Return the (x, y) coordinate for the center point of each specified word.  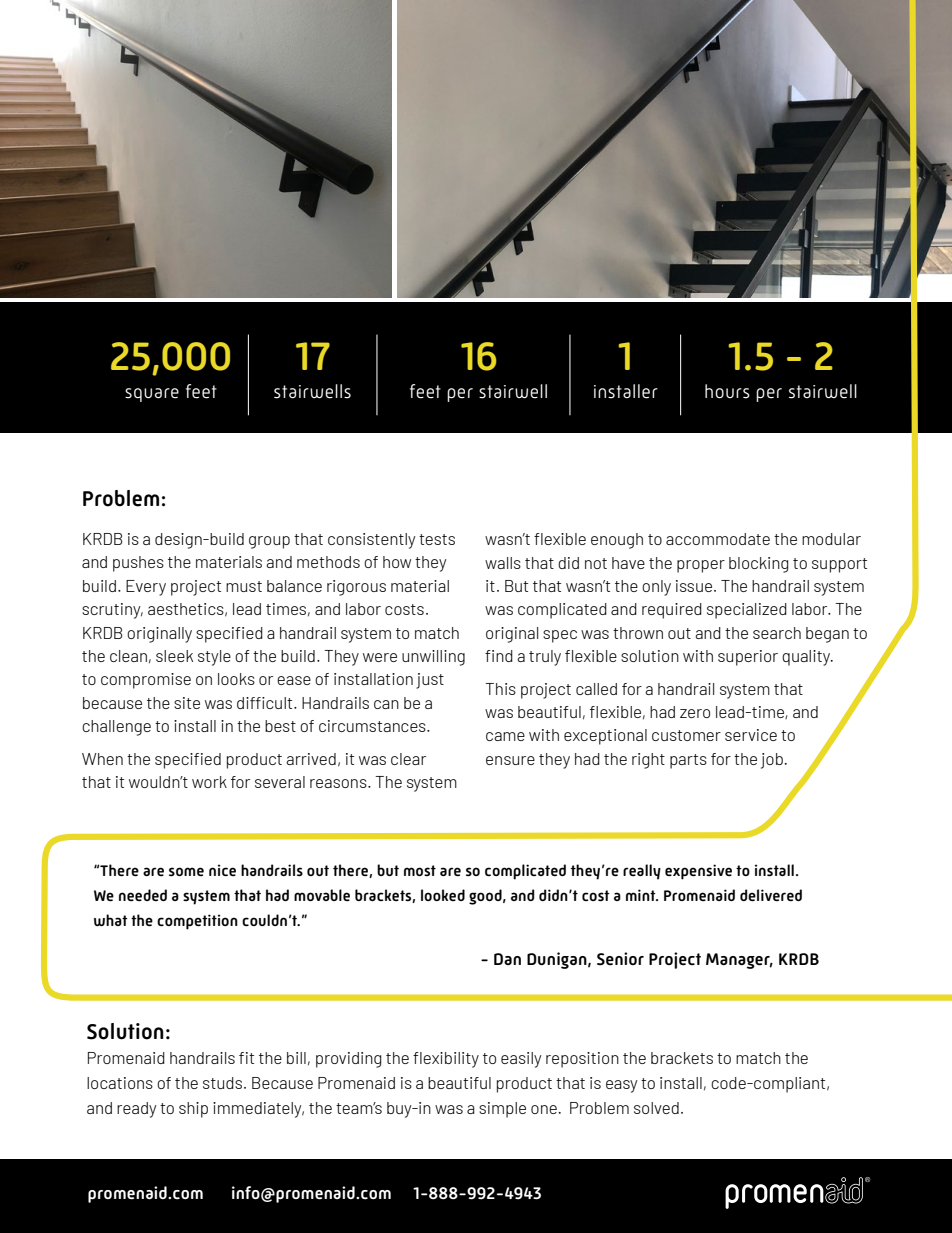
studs (222, 1083)
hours (727, 391)
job (772, 761)
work (209, 782)
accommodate (718, 539)
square (152, 395)
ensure (510, 760)
